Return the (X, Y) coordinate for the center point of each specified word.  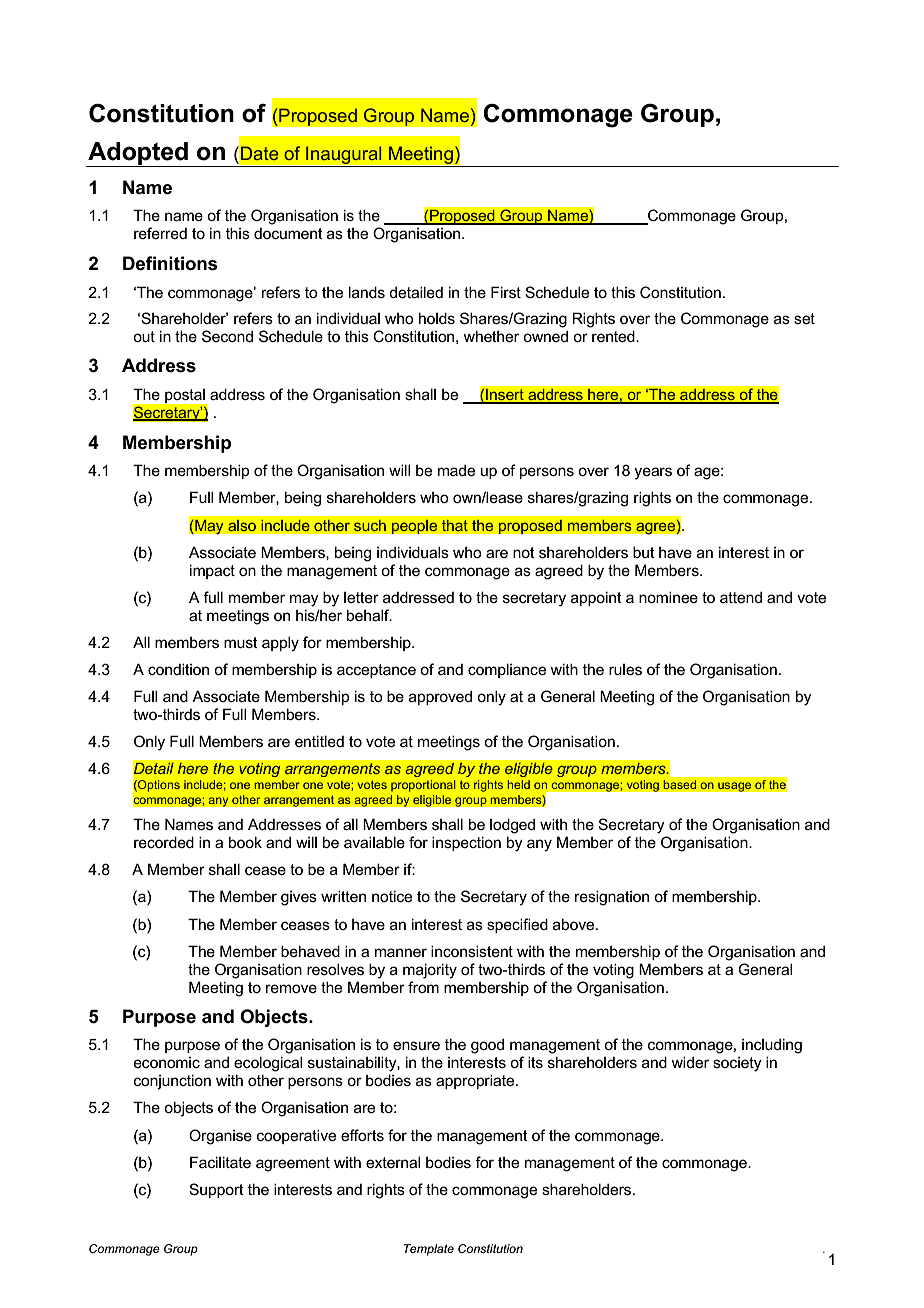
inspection (466, 843)
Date (260, 153)
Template (429, 1250)
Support (216, 1190)
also (242, 525)
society (737, 1064)
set (804, 318)
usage (734, 787)
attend (741, 597)
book (245, 842)
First (506, 292)
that (454, 525)
